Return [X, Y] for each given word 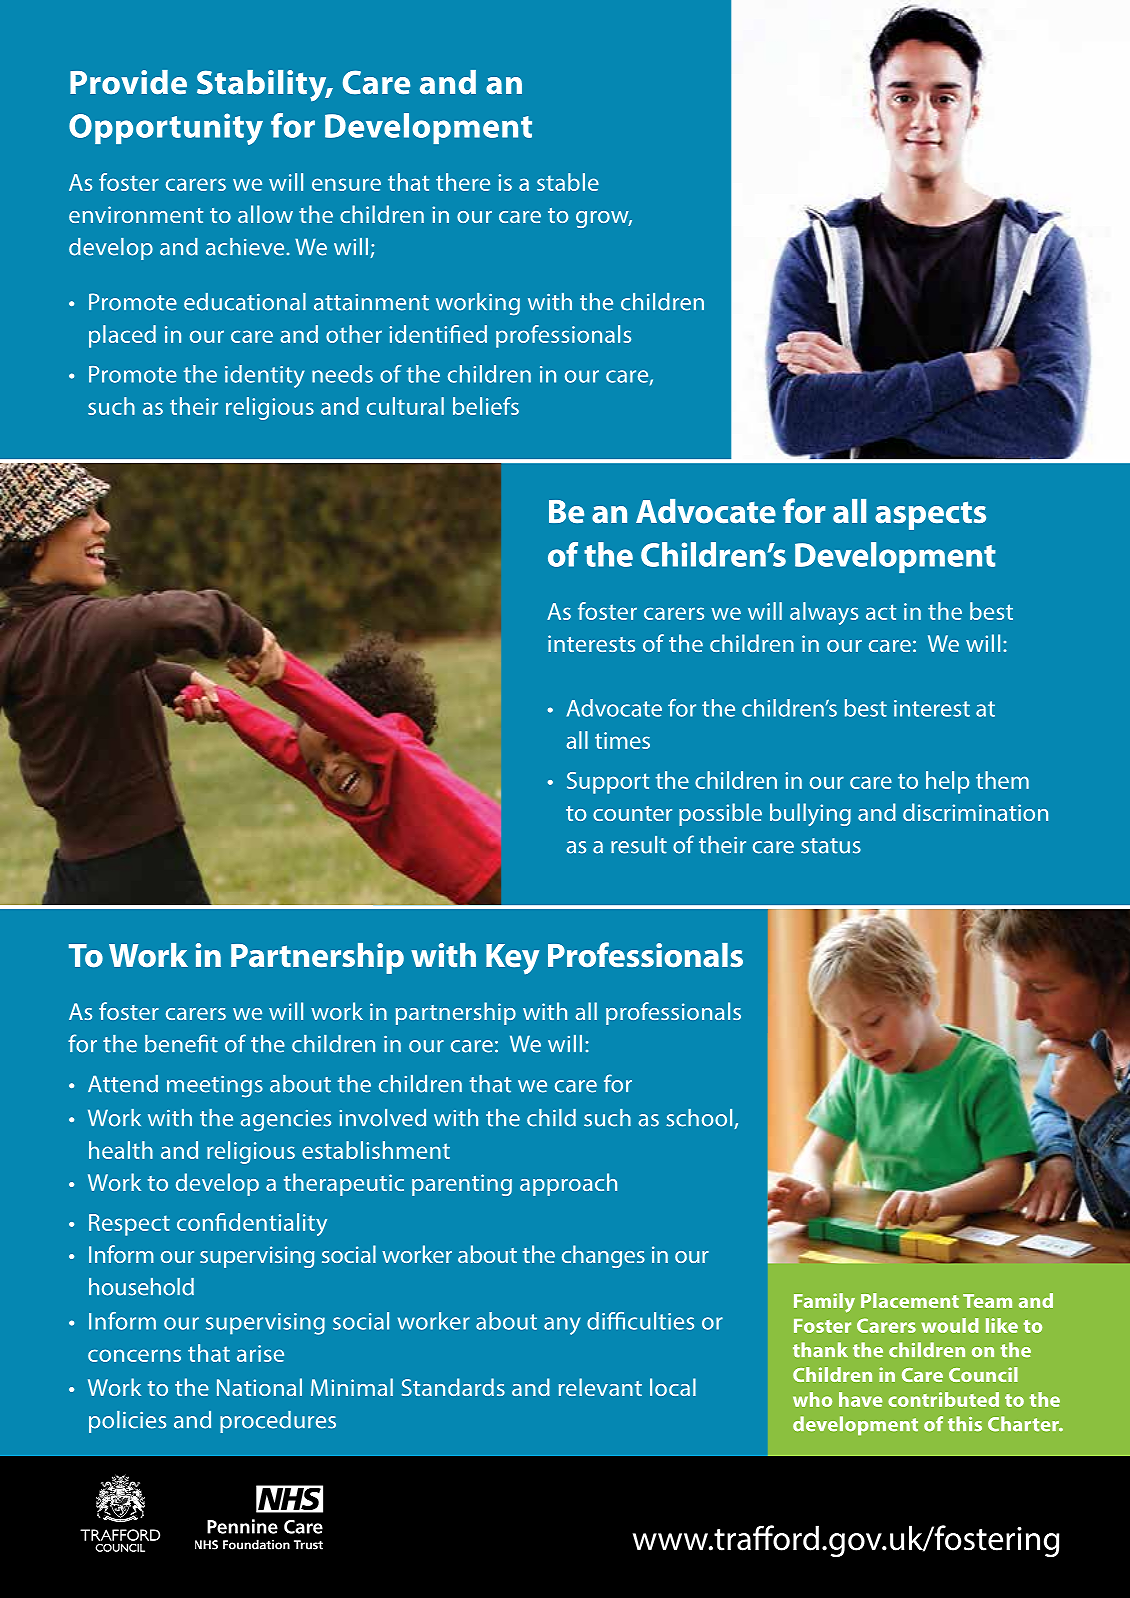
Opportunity [166, 129]
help [947, 782]
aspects [930, 515]
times [622, 740]
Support [608, 783]
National [259, 1387]
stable [568, 182]
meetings [215, 1087]
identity [265, 376]
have [860, 1399]
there [463, 182]
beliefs [486, 406]
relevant [600, 1387]
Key [512, 959]
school [700, 1119]
